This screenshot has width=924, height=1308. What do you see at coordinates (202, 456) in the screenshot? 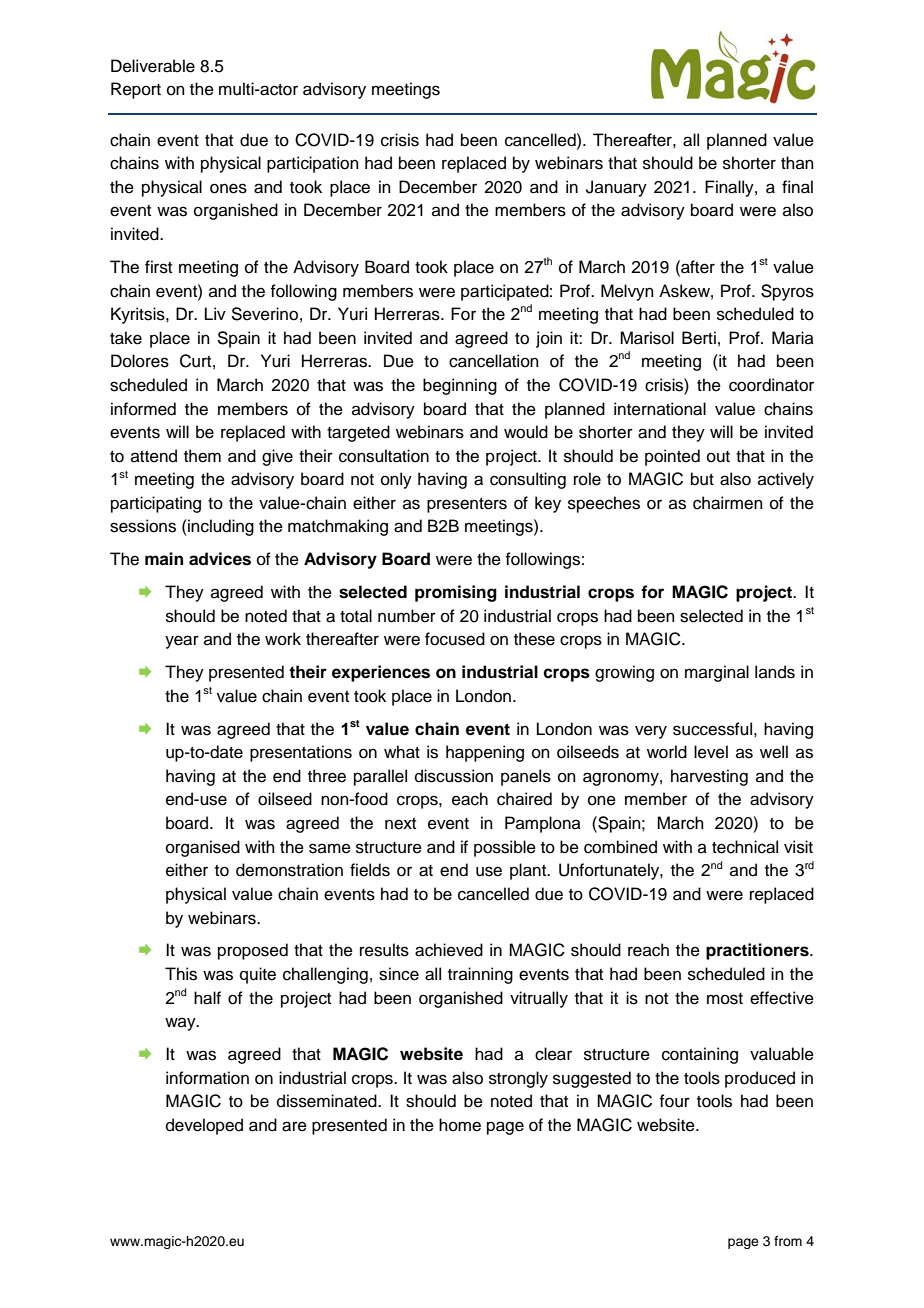
I see `them` at bounding box center [202, 456].
